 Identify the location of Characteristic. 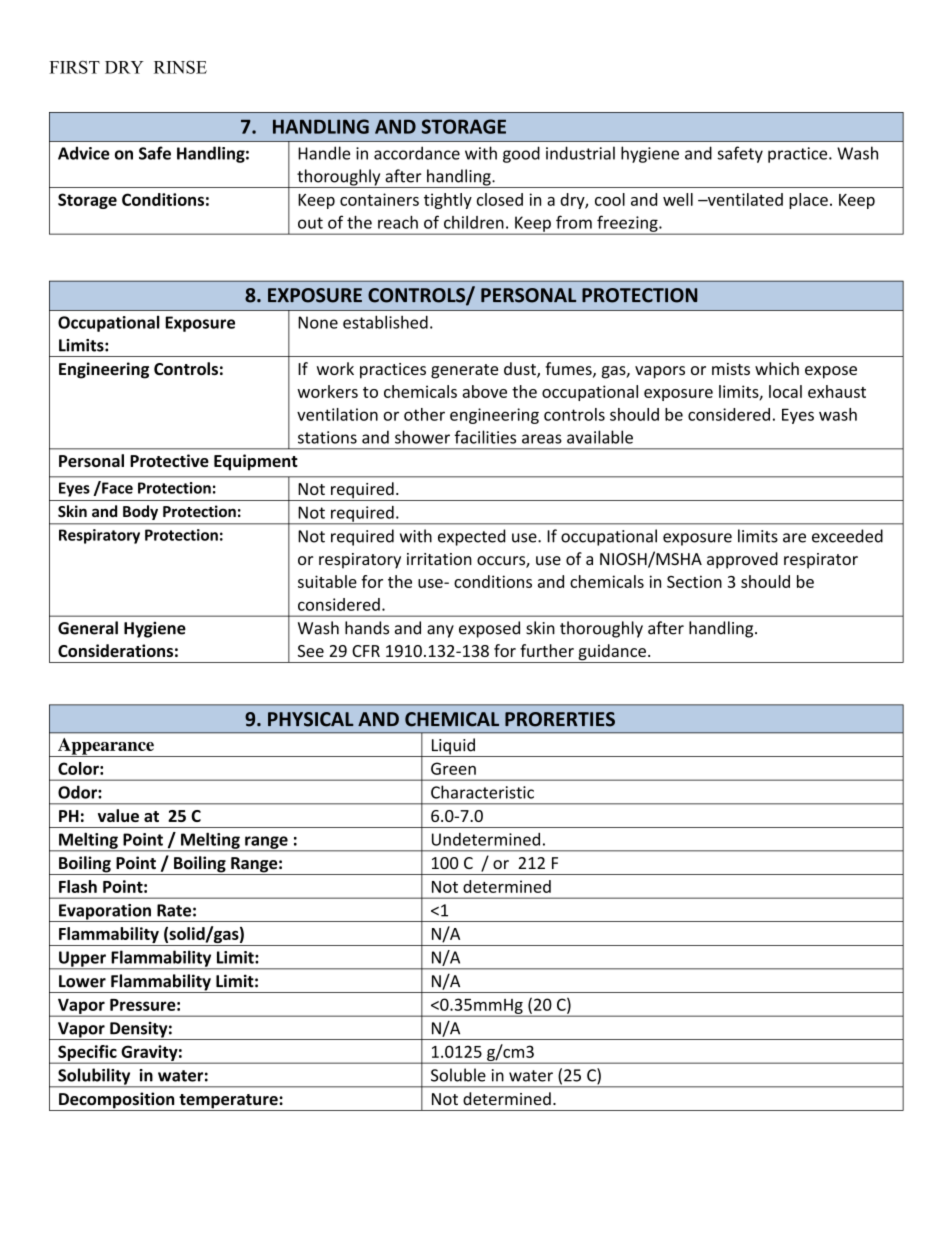
(482, 792).
